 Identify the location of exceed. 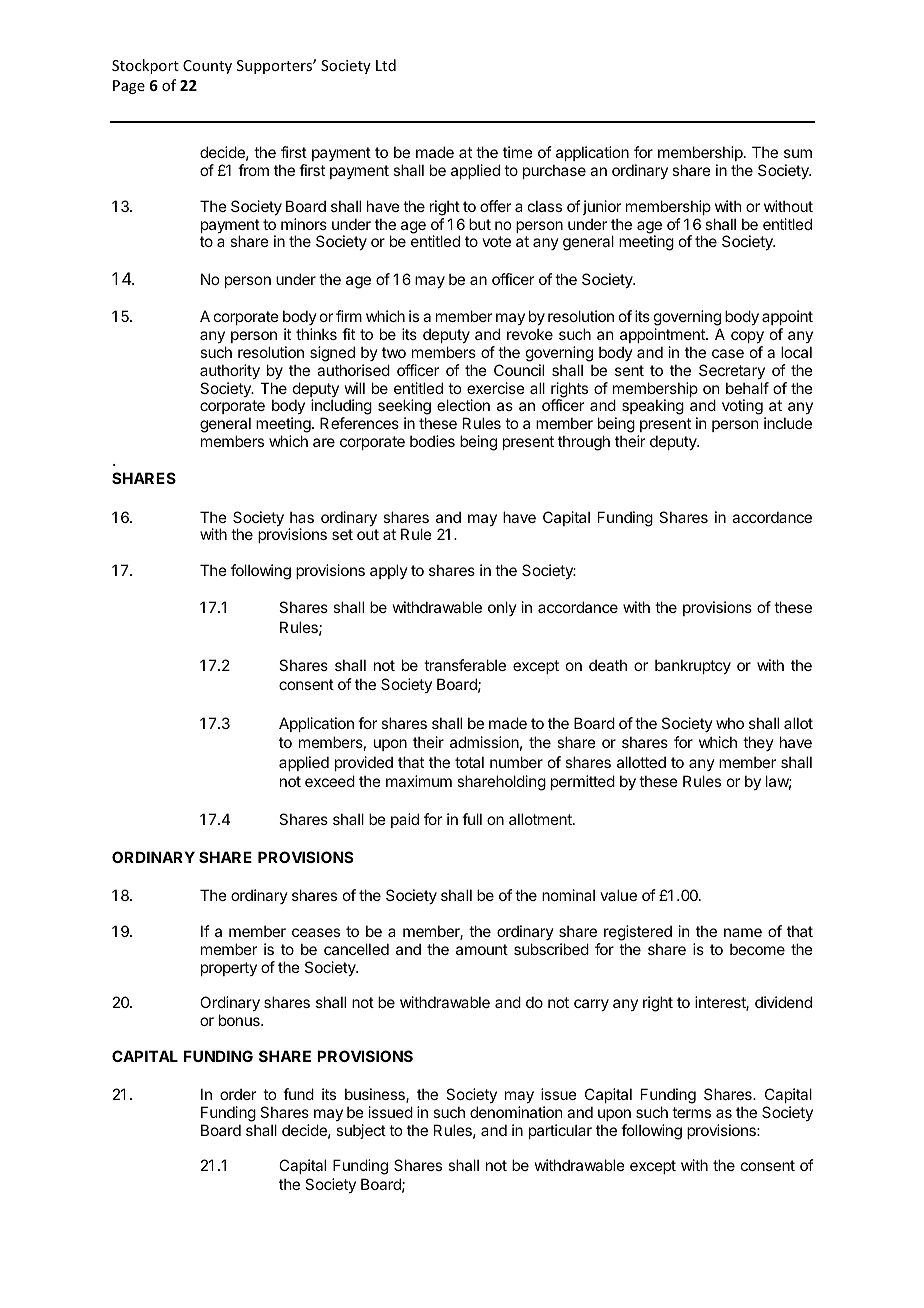
(330, 781).
